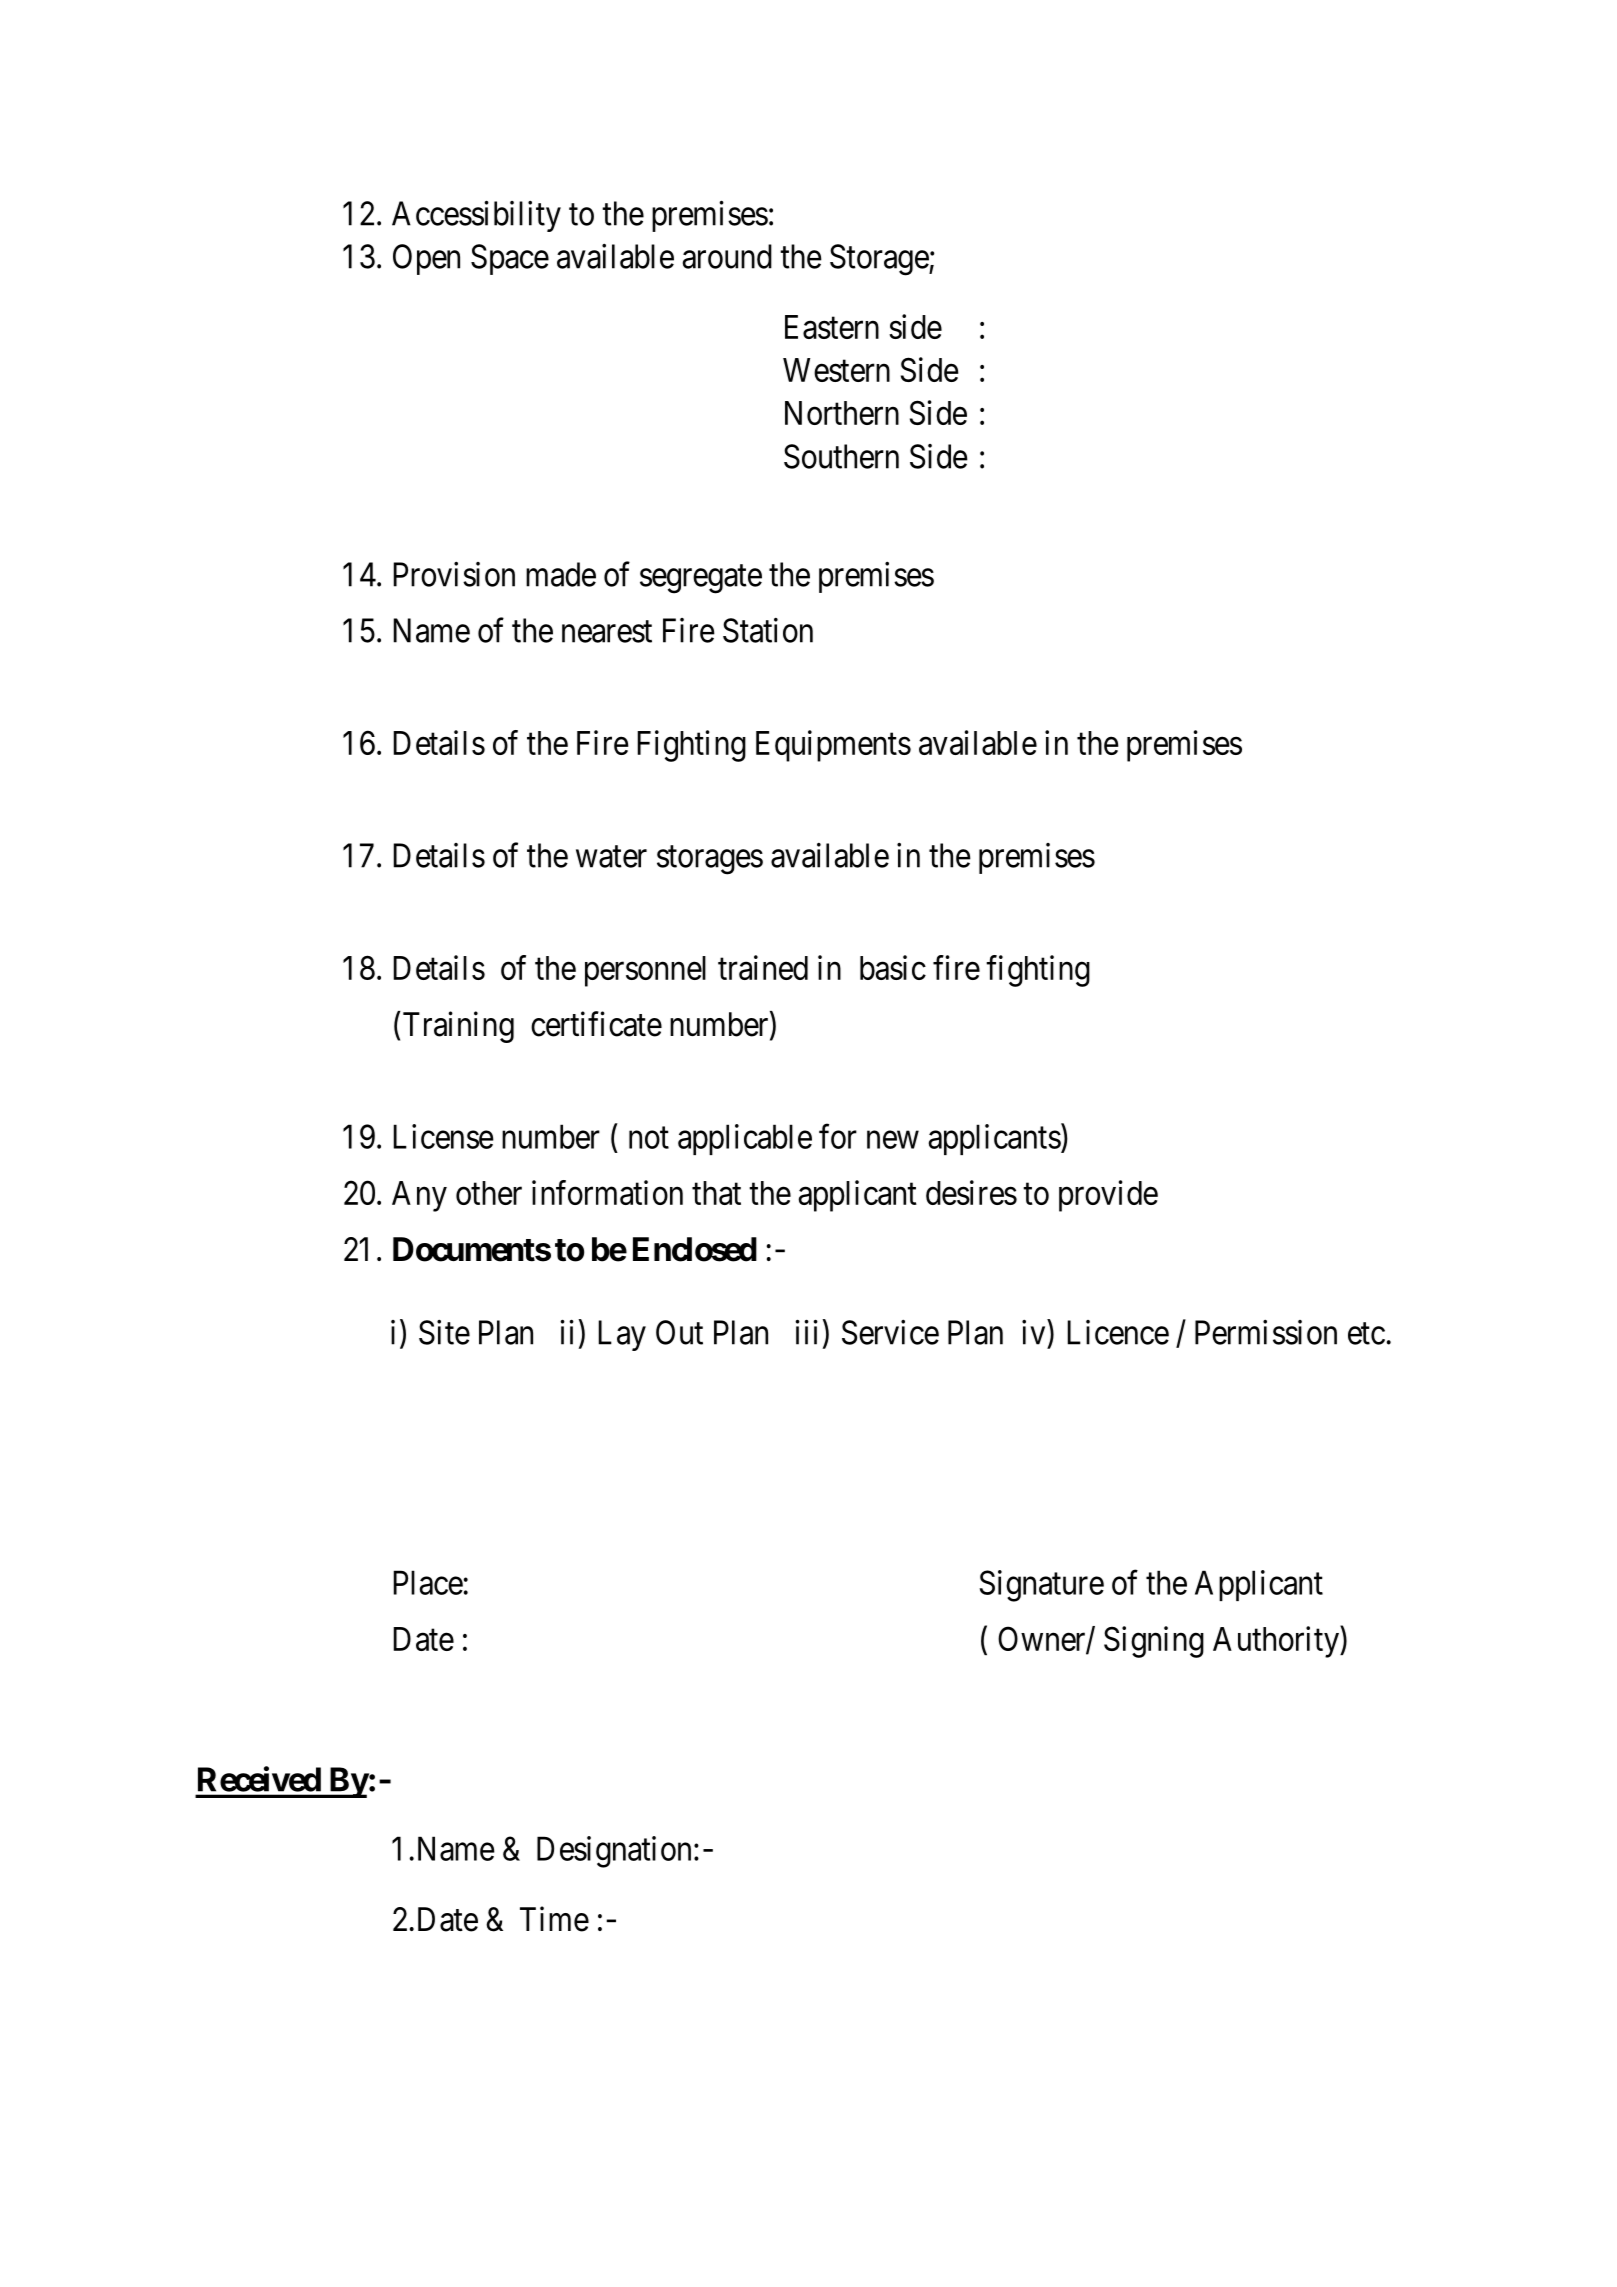 Image resolution: width=1617 pixels, height=2287 pixels. Describe the element at coordinates (510, 259) in the document. I see `Space` at that location.
